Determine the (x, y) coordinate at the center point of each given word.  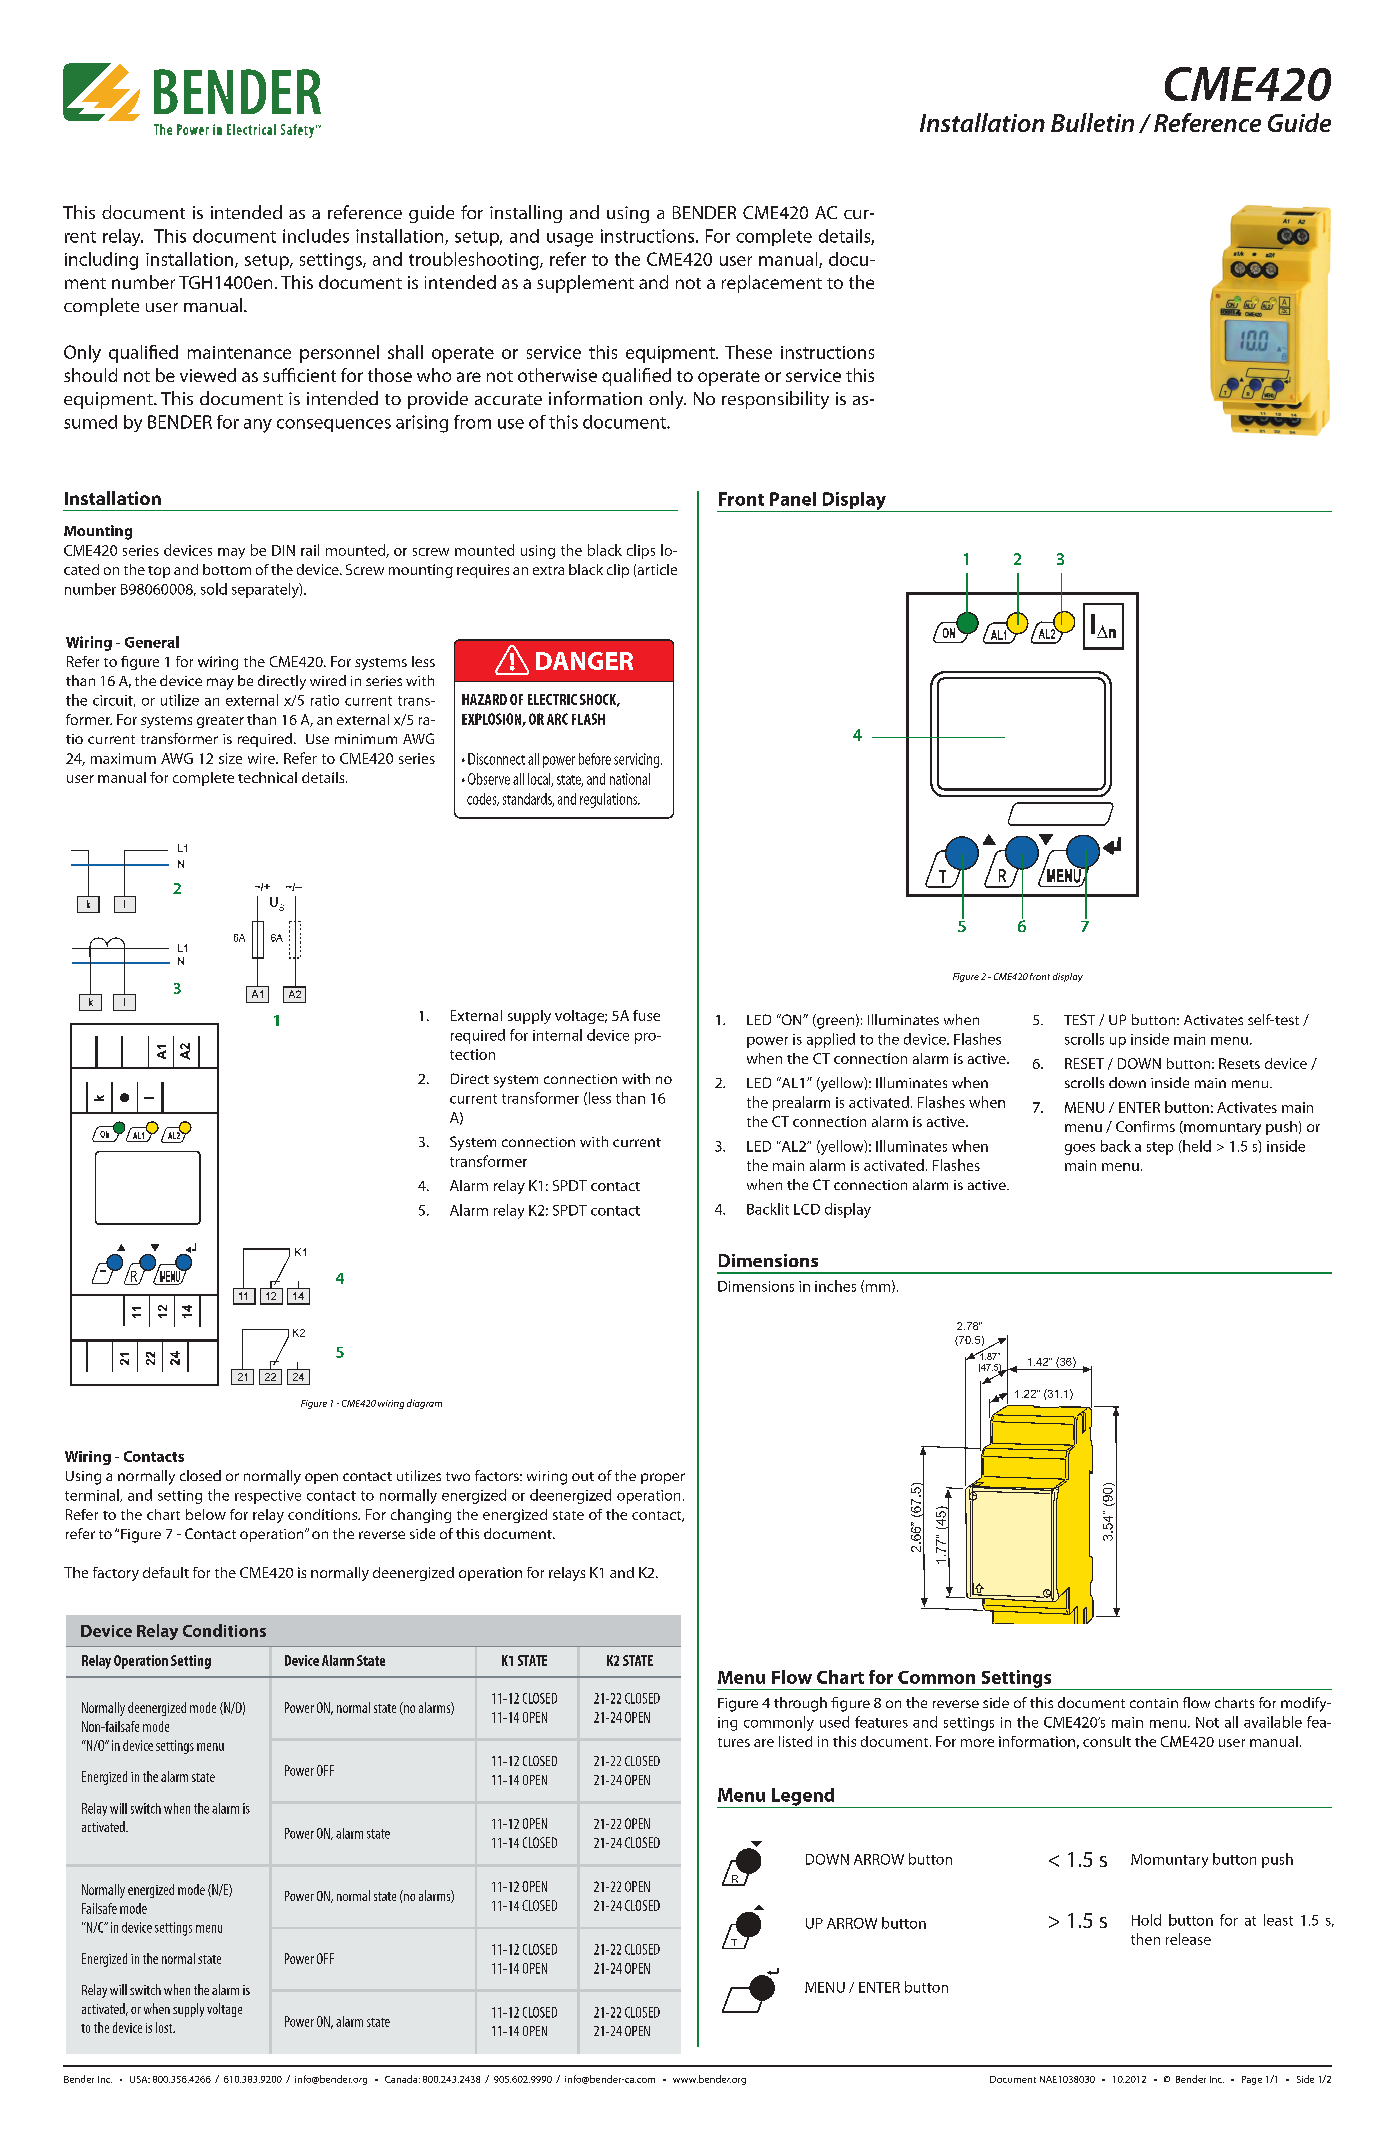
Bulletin (1092, 122)
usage (570, 240)
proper (663, 1478)
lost (165, 2027)
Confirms (1145, 1126)
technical (267, 777)
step (1160, 1148)
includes (316, 236)
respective (268, 1497)
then (1145, 1939)
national (630, 779)
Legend (803, 1798)
